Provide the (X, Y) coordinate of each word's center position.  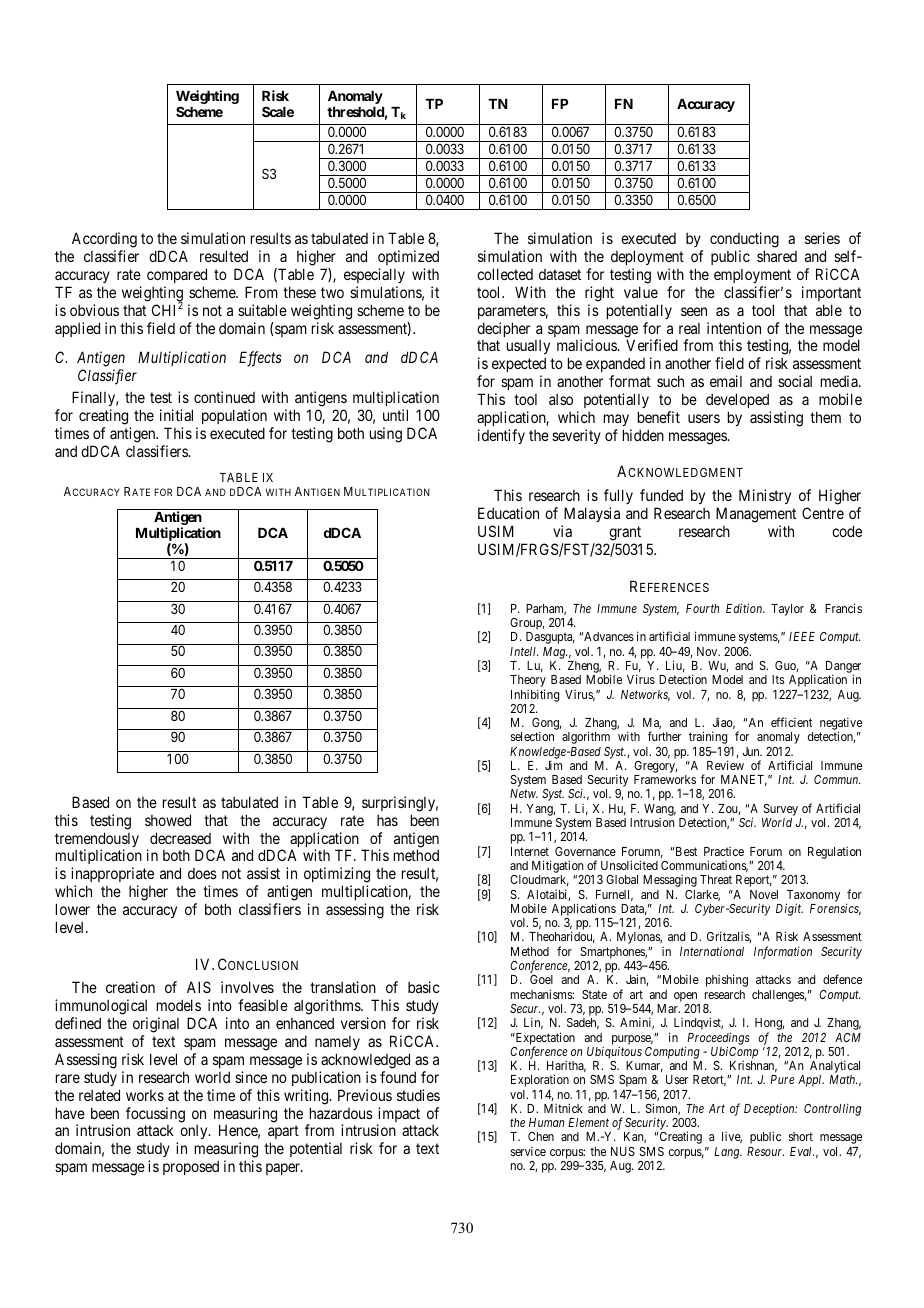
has (387, 820)
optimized (408, 257)
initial (176, 415)
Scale (278, 111)
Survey (780, 811)
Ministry (765, 496)
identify (501, 436)
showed (168, 820)
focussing (155, 1115)
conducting (744, 241)
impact (398, 1116)
